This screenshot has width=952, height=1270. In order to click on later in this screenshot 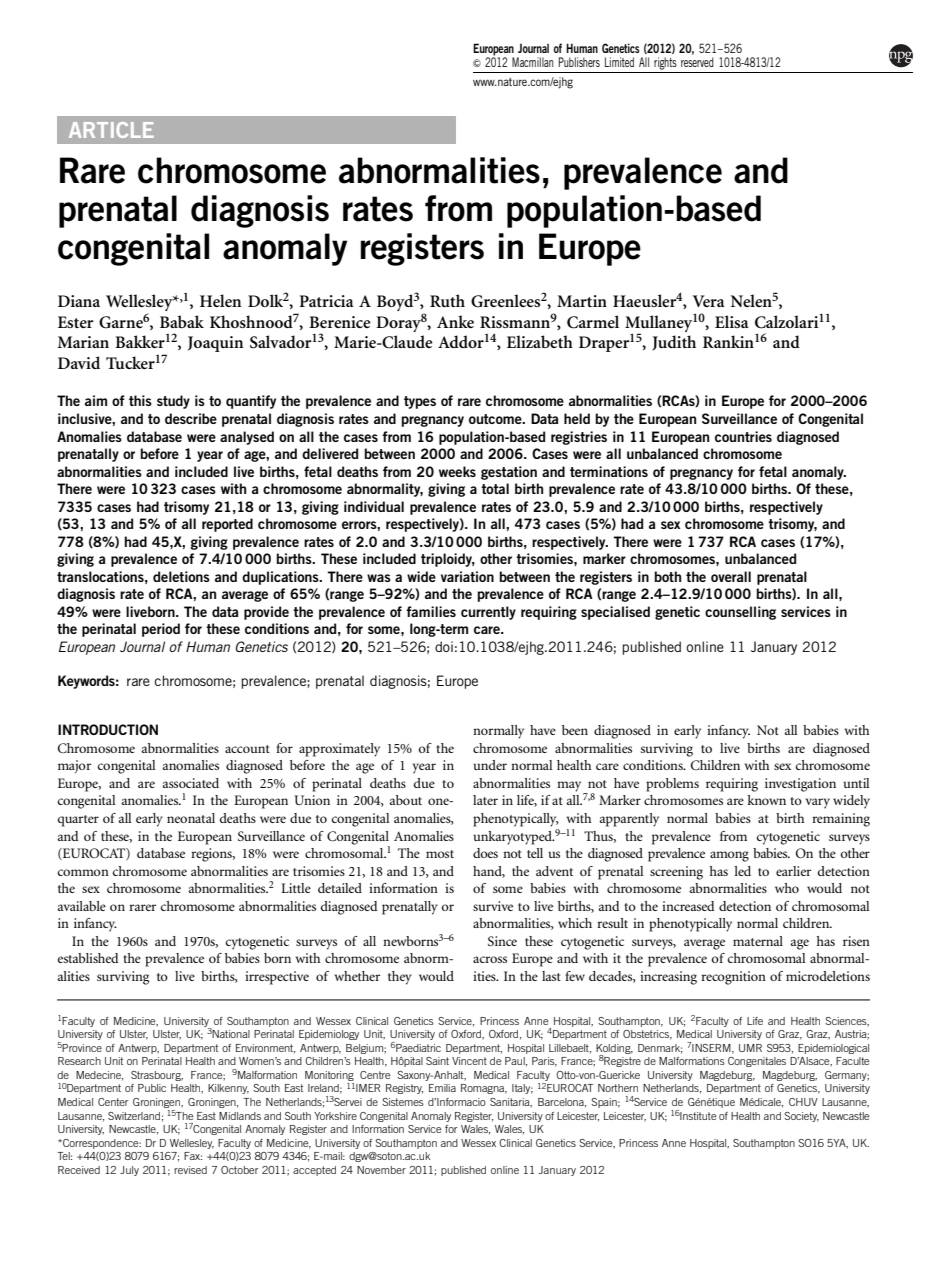, I will do `click(485, 800)`.
